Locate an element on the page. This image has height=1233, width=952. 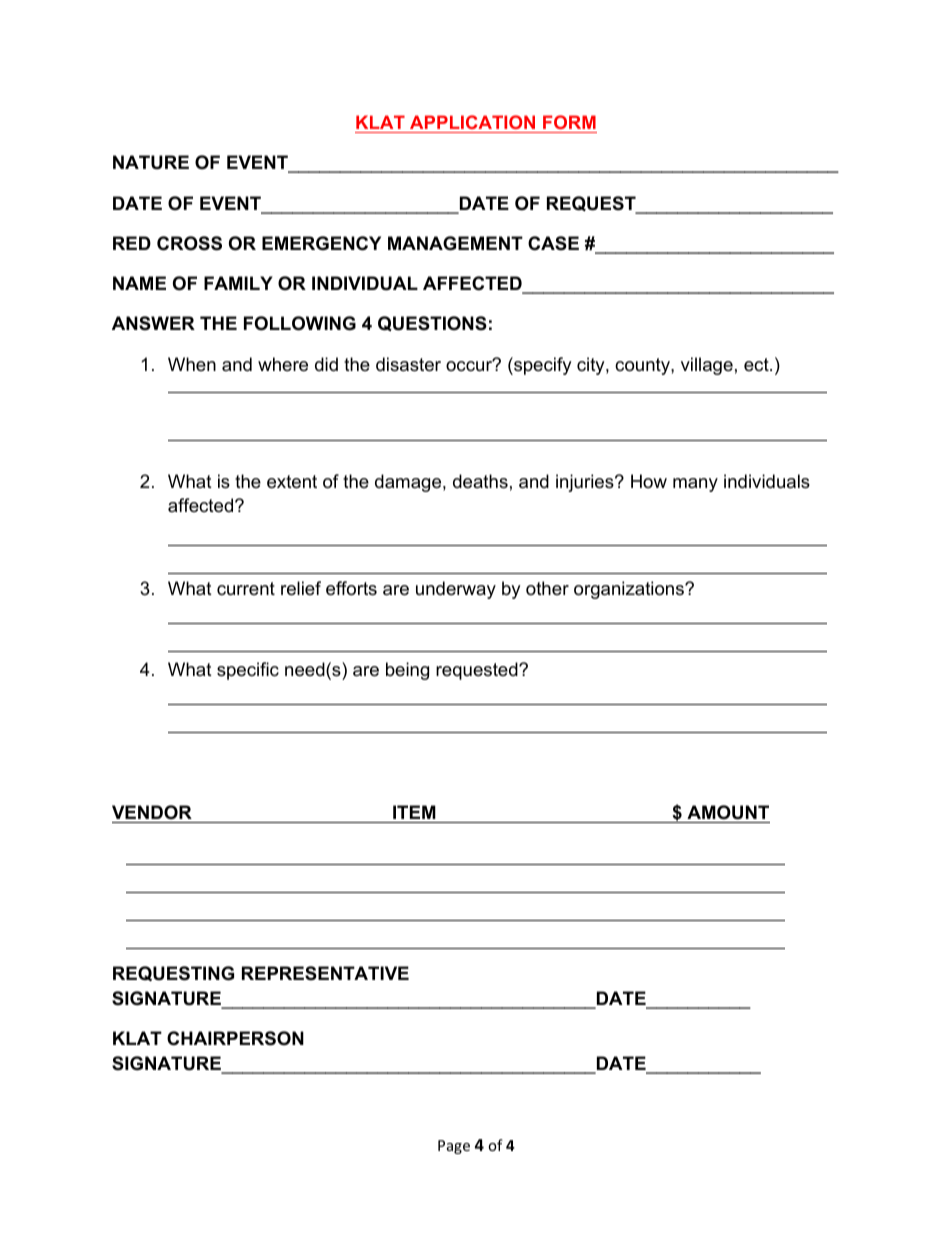
When is located at coordinates (192, 364).
